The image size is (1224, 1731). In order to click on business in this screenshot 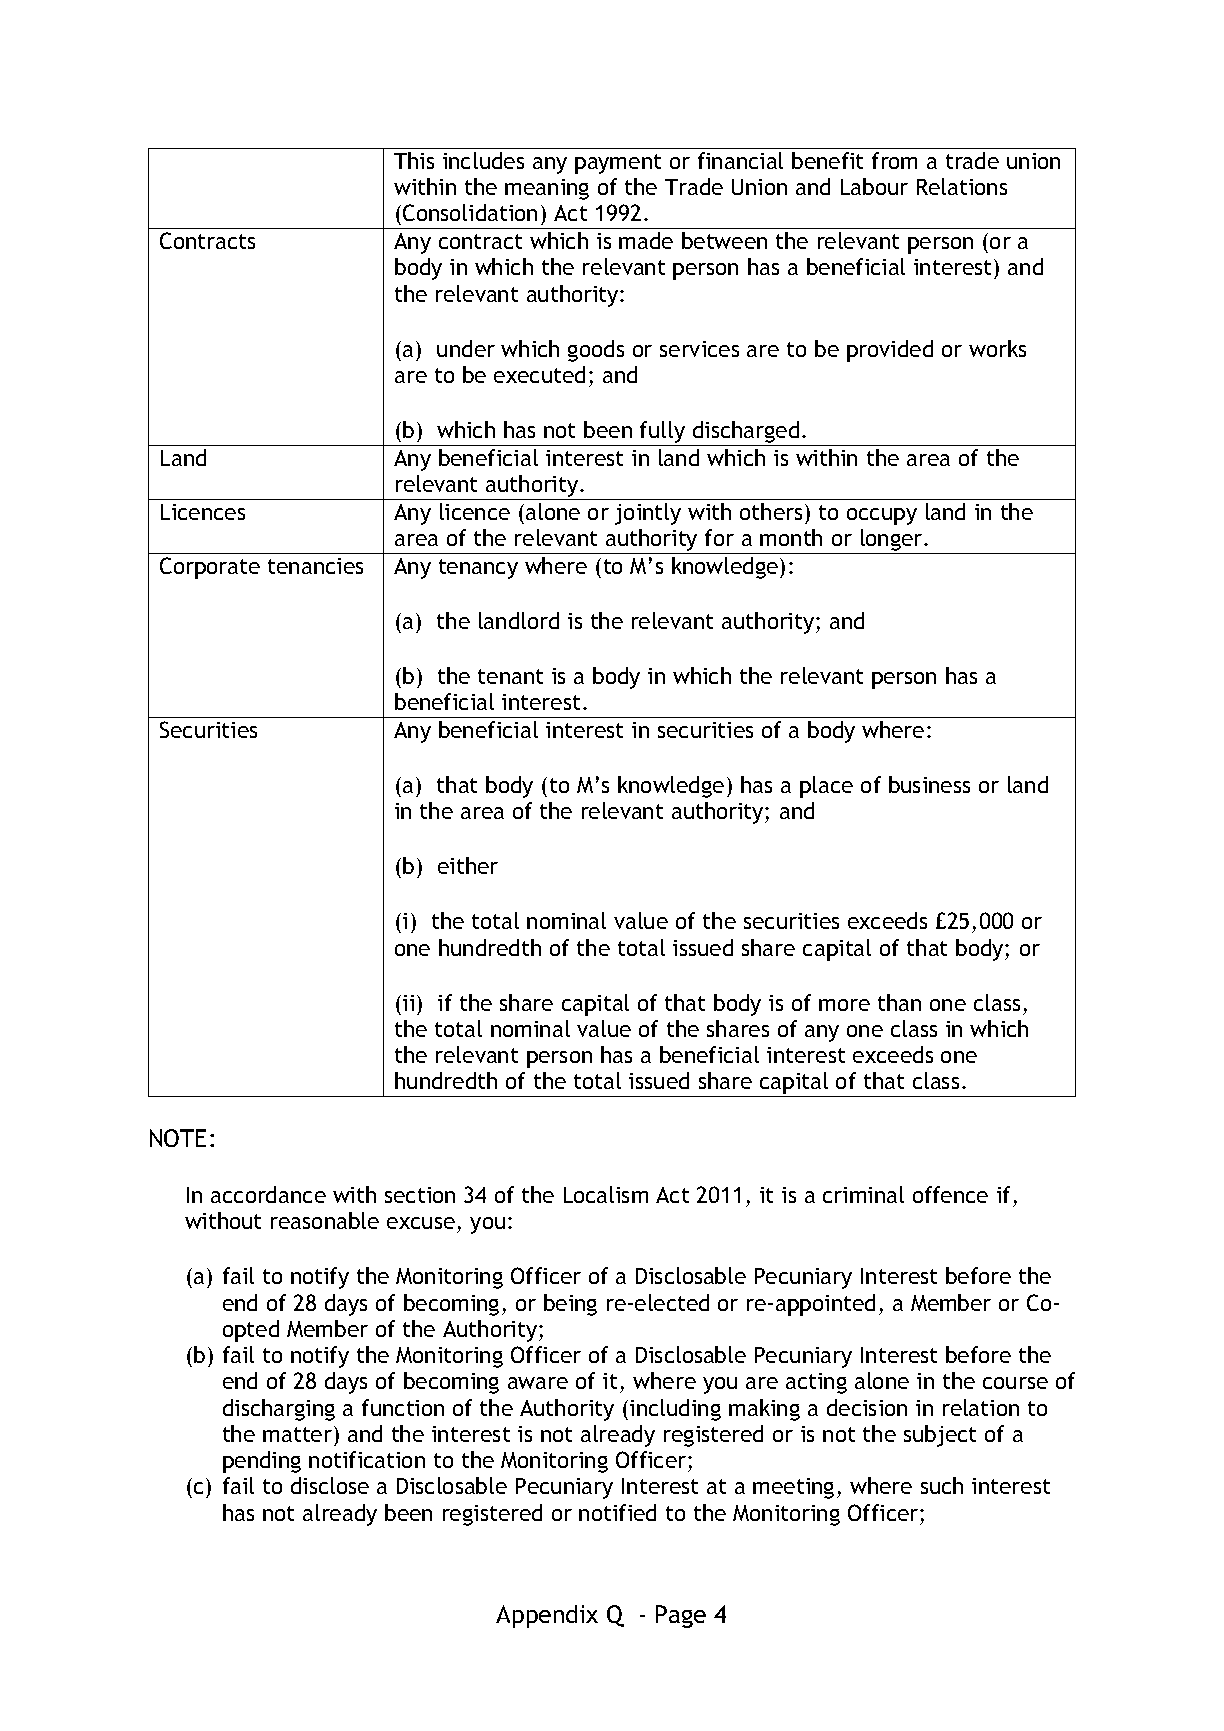, I will do `click(929, 784)`.
